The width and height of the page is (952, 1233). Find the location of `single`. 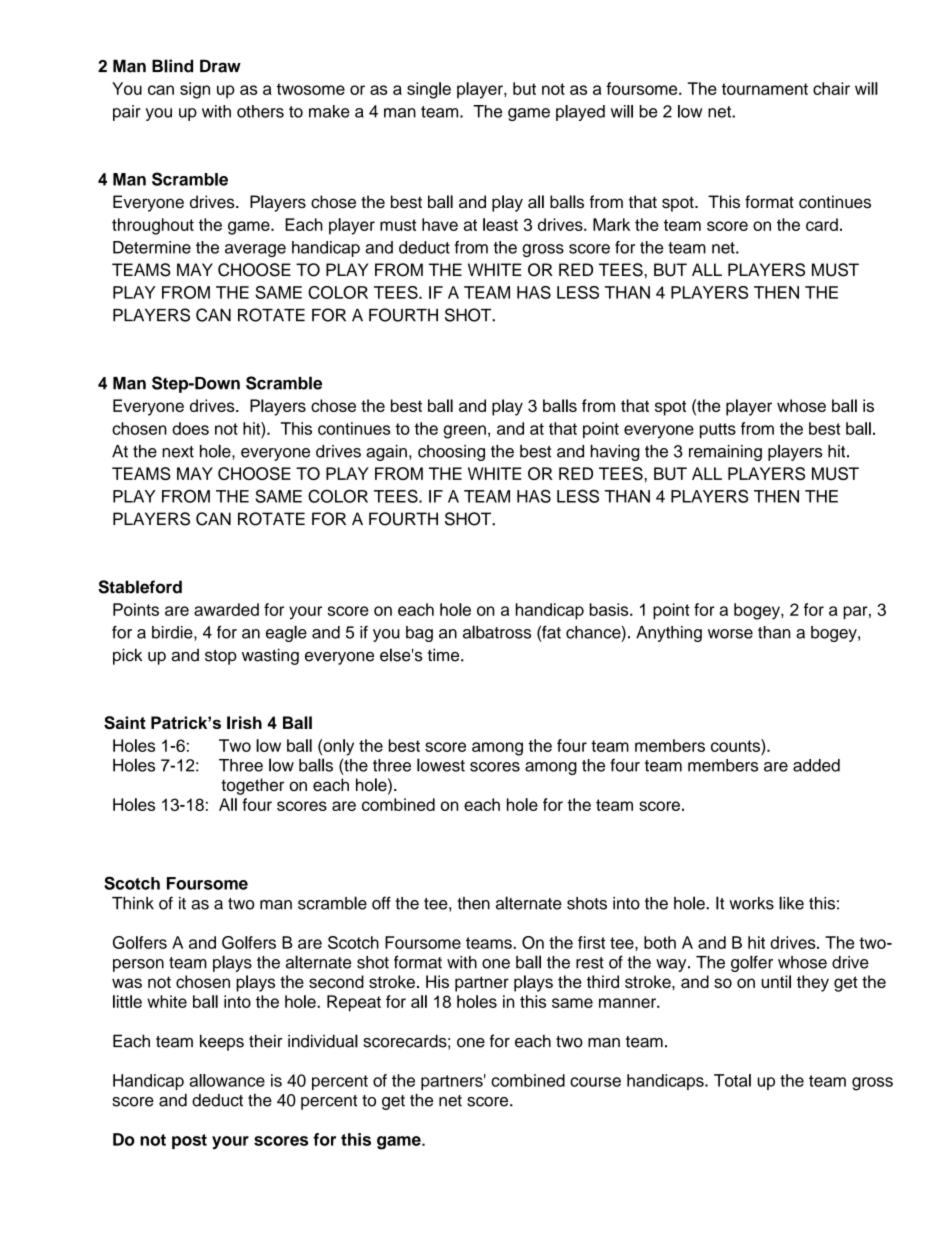

single is located at coordinates (429, 90).
